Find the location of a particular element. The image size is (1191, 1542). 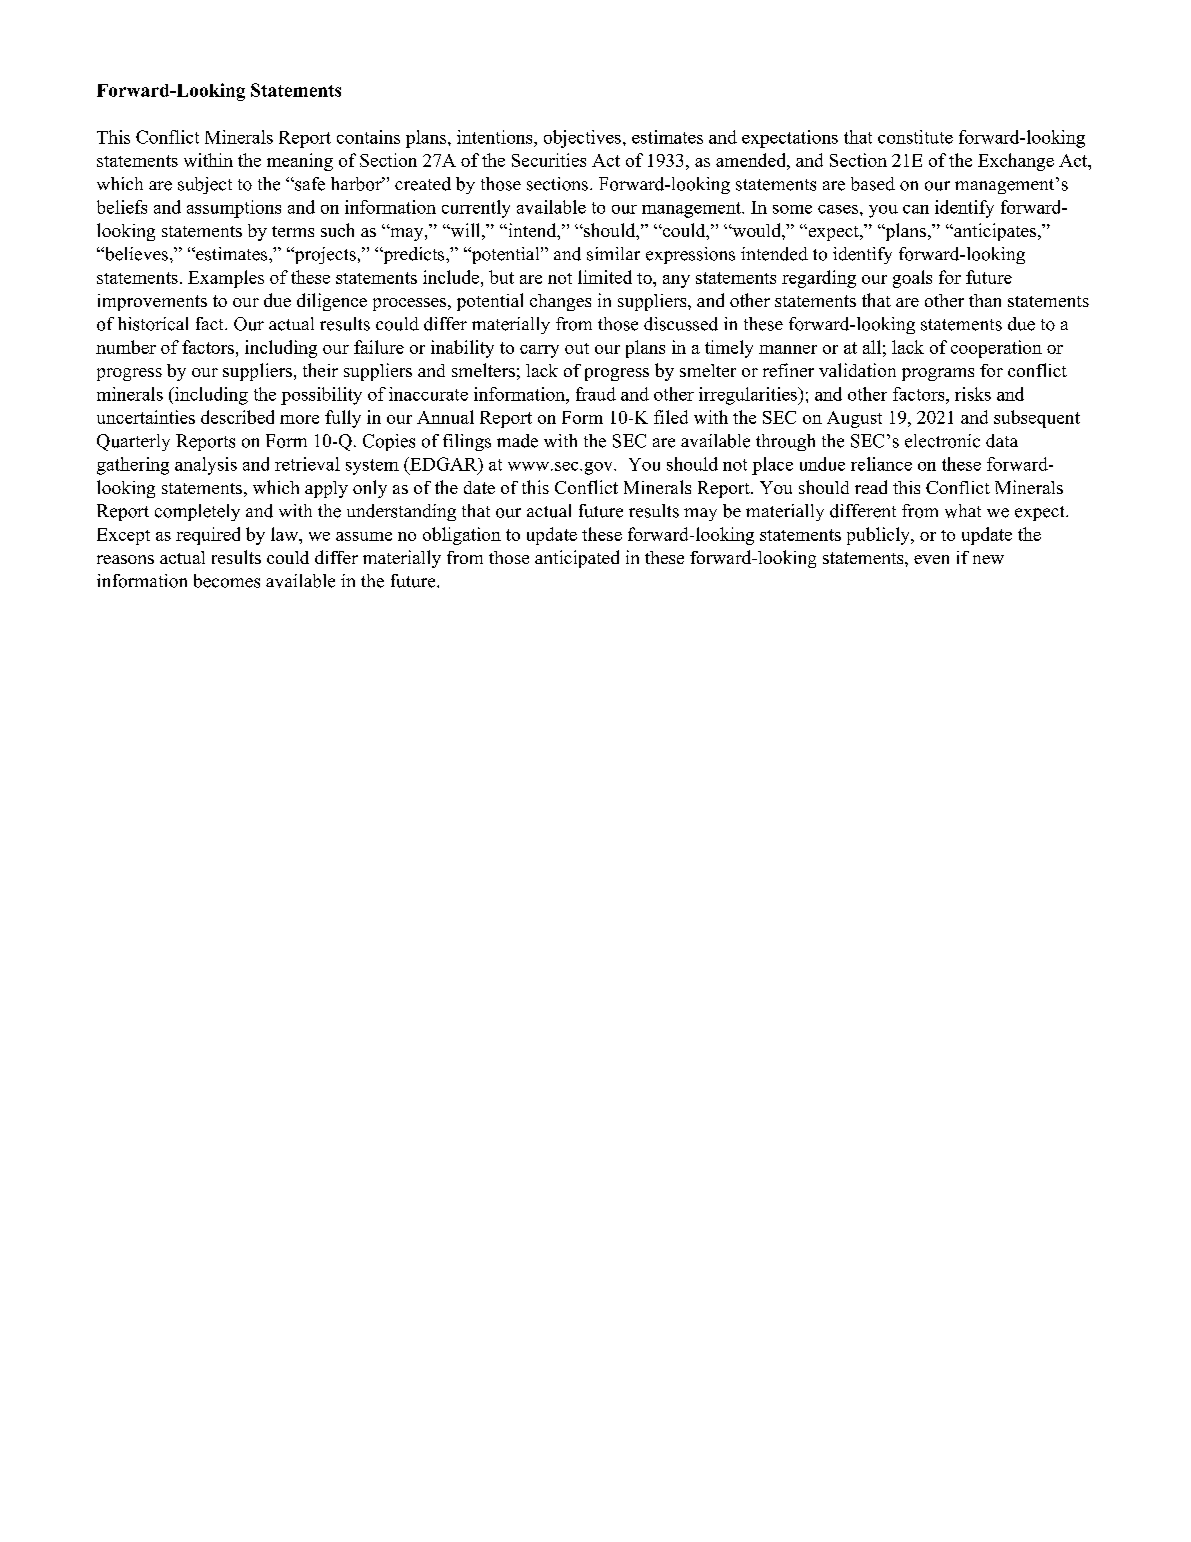

constitute is located at coordinates (915, 137).
